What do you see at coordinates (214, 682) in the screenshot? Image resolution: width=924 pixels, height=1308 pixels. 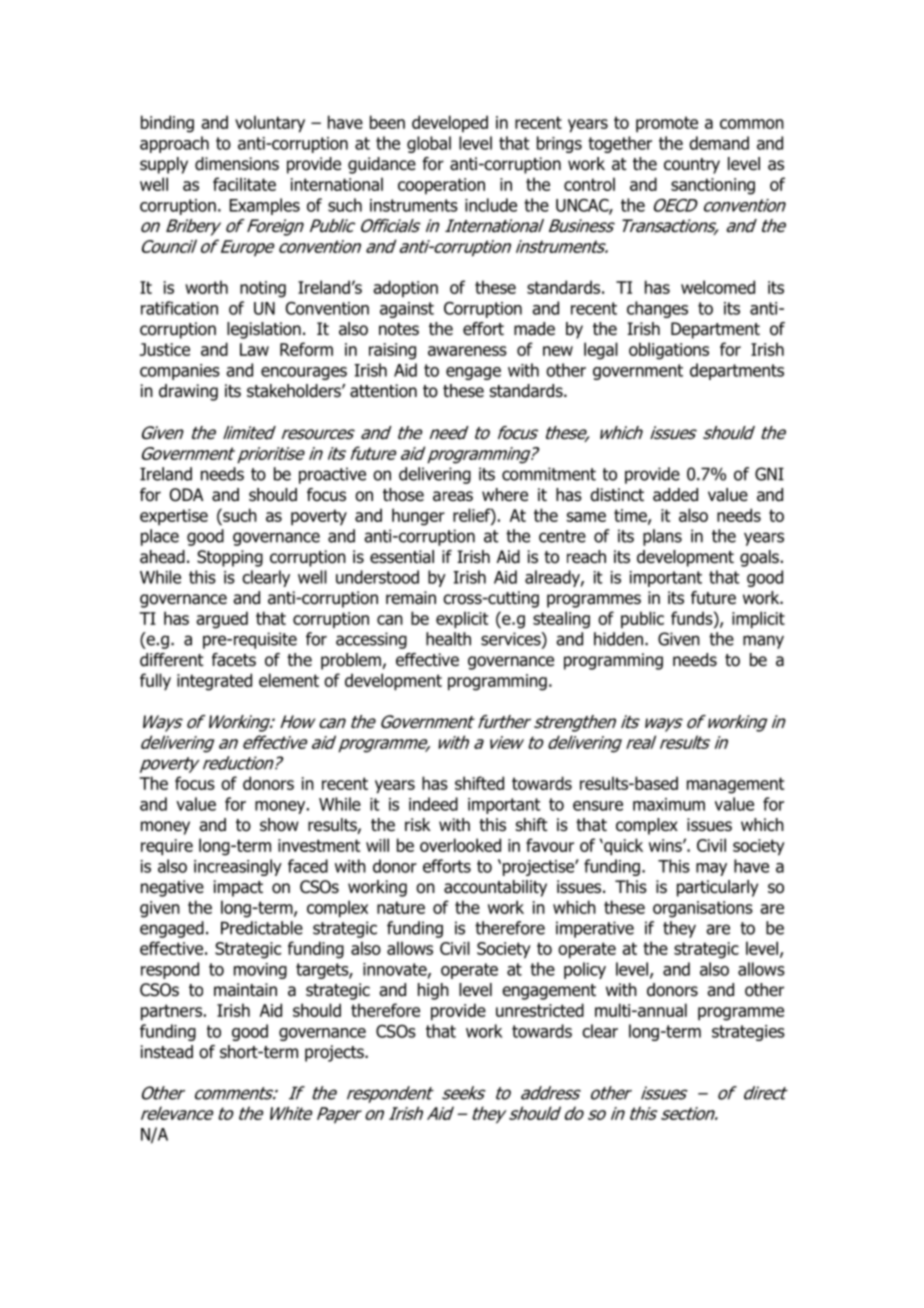 I see `integrated` at bounding box center [214, 682].
